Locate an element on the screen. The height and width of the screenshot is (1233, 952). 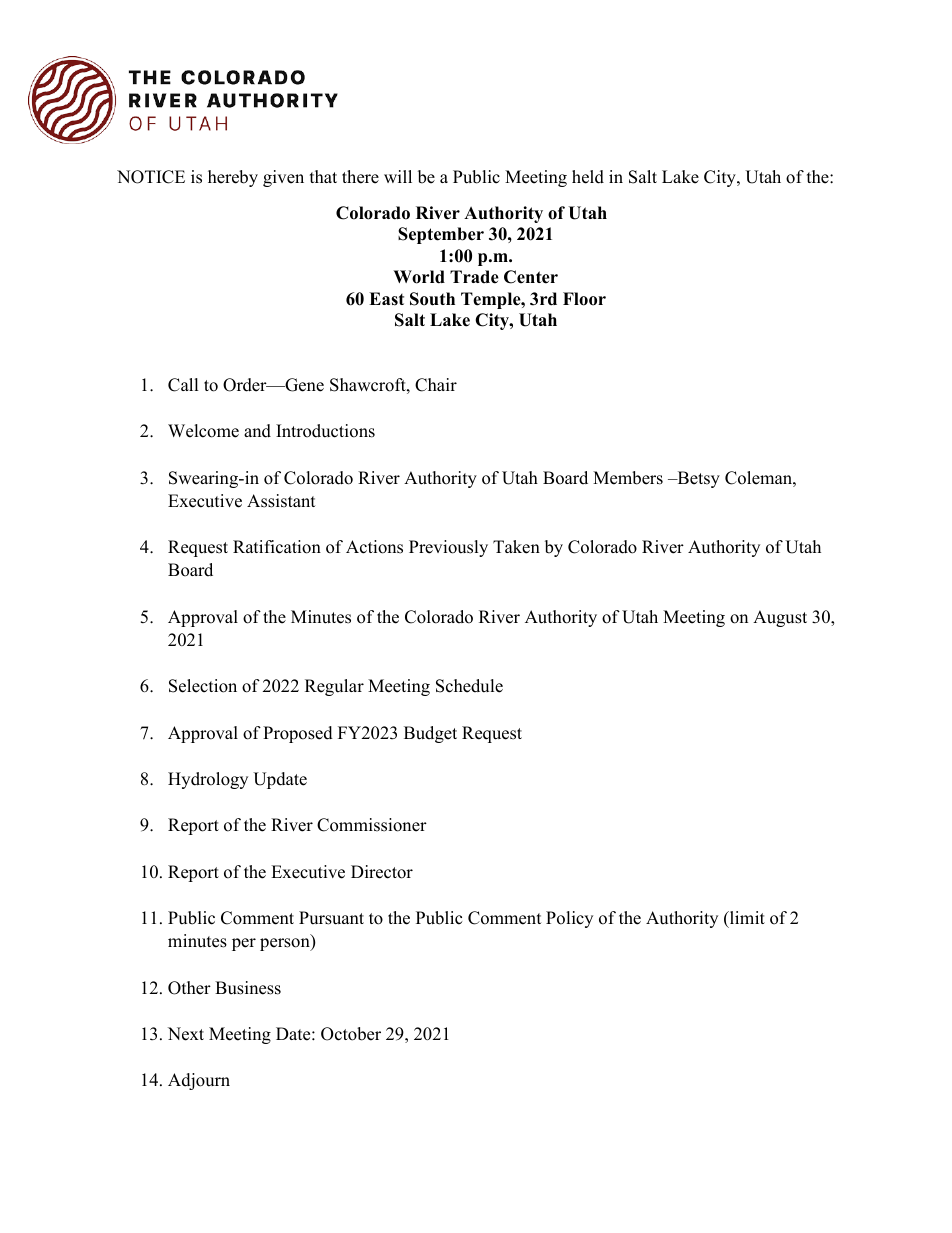
October is located at coordinates (351, 1034).
